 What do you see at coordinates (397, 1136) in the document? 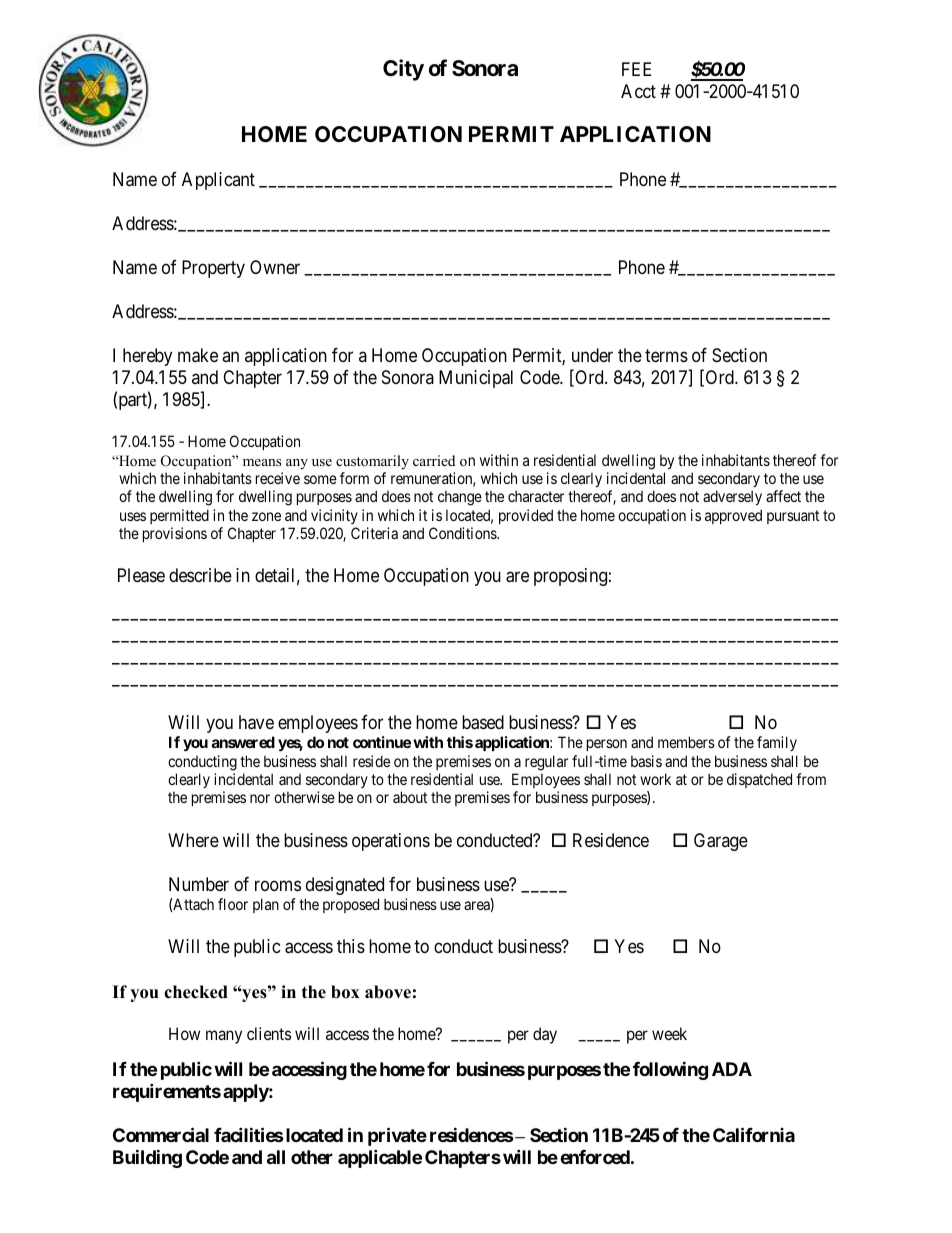
I see `private` at bounding box center [397, 1136].
